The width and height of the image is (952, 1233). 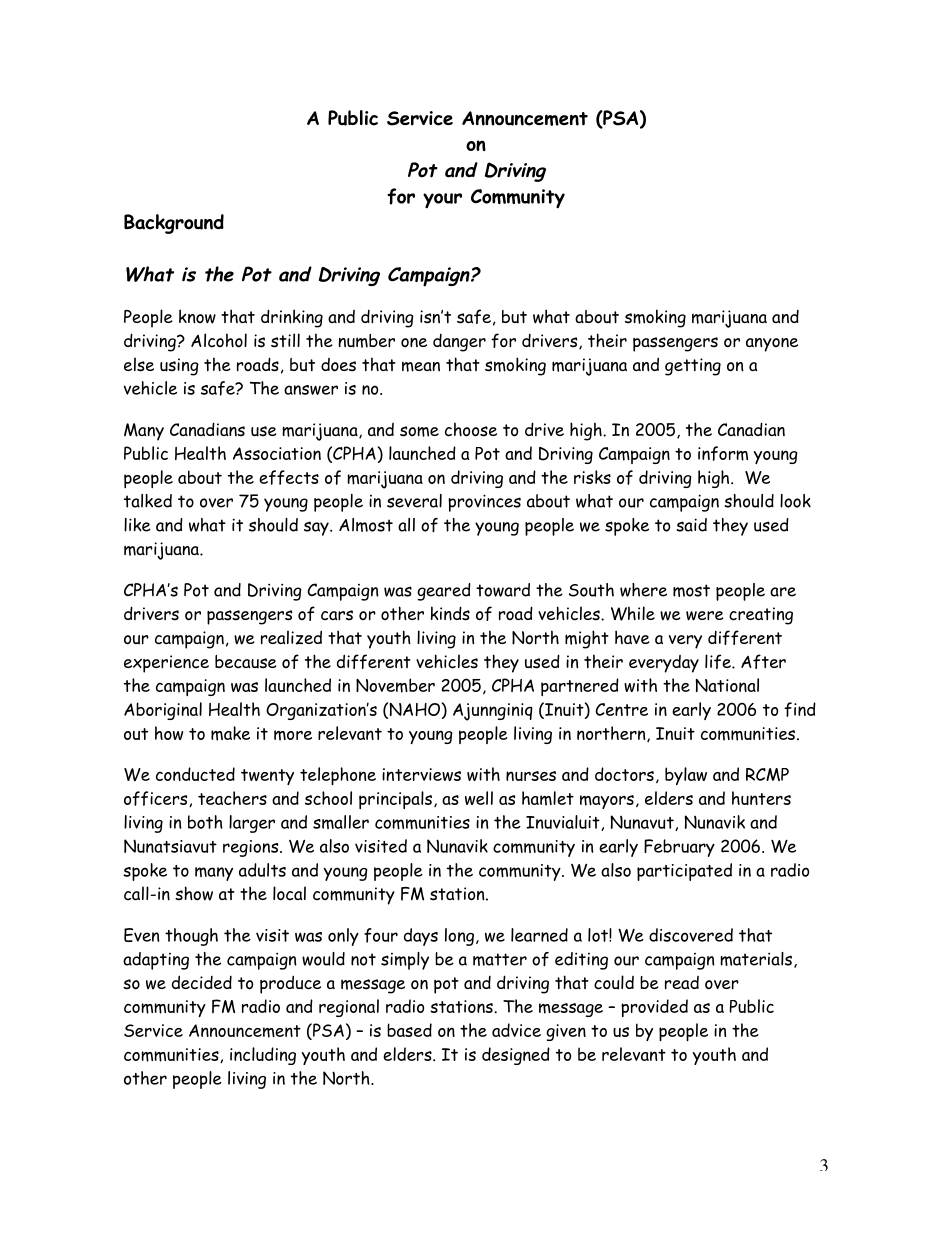 What do you see at coordinates (442, 201) in the image?
I see `your` at bounding box center [442, 201].
